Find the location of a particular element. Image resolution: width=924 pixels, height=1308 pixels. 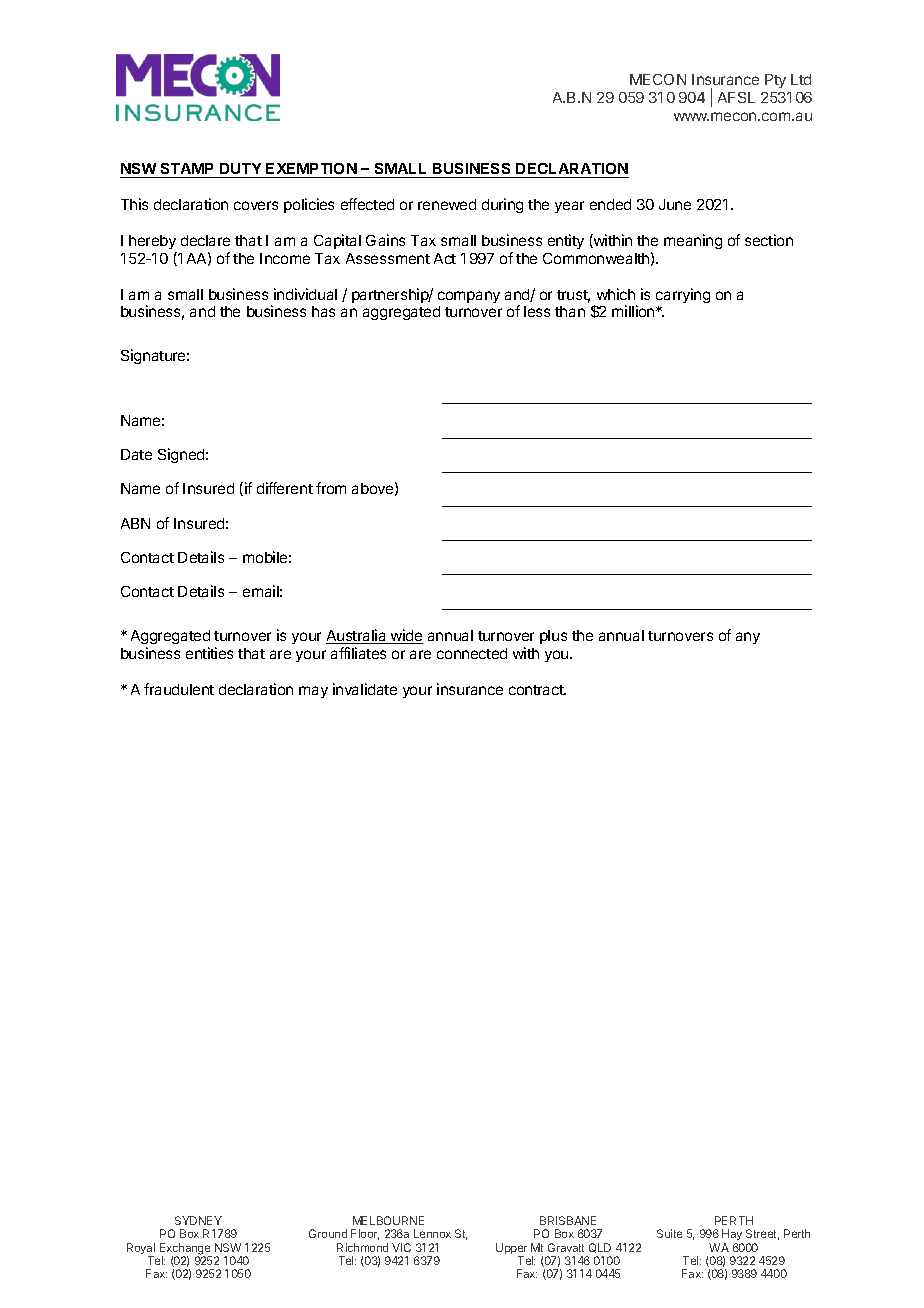

plus is located at coordinates (553, 637).
